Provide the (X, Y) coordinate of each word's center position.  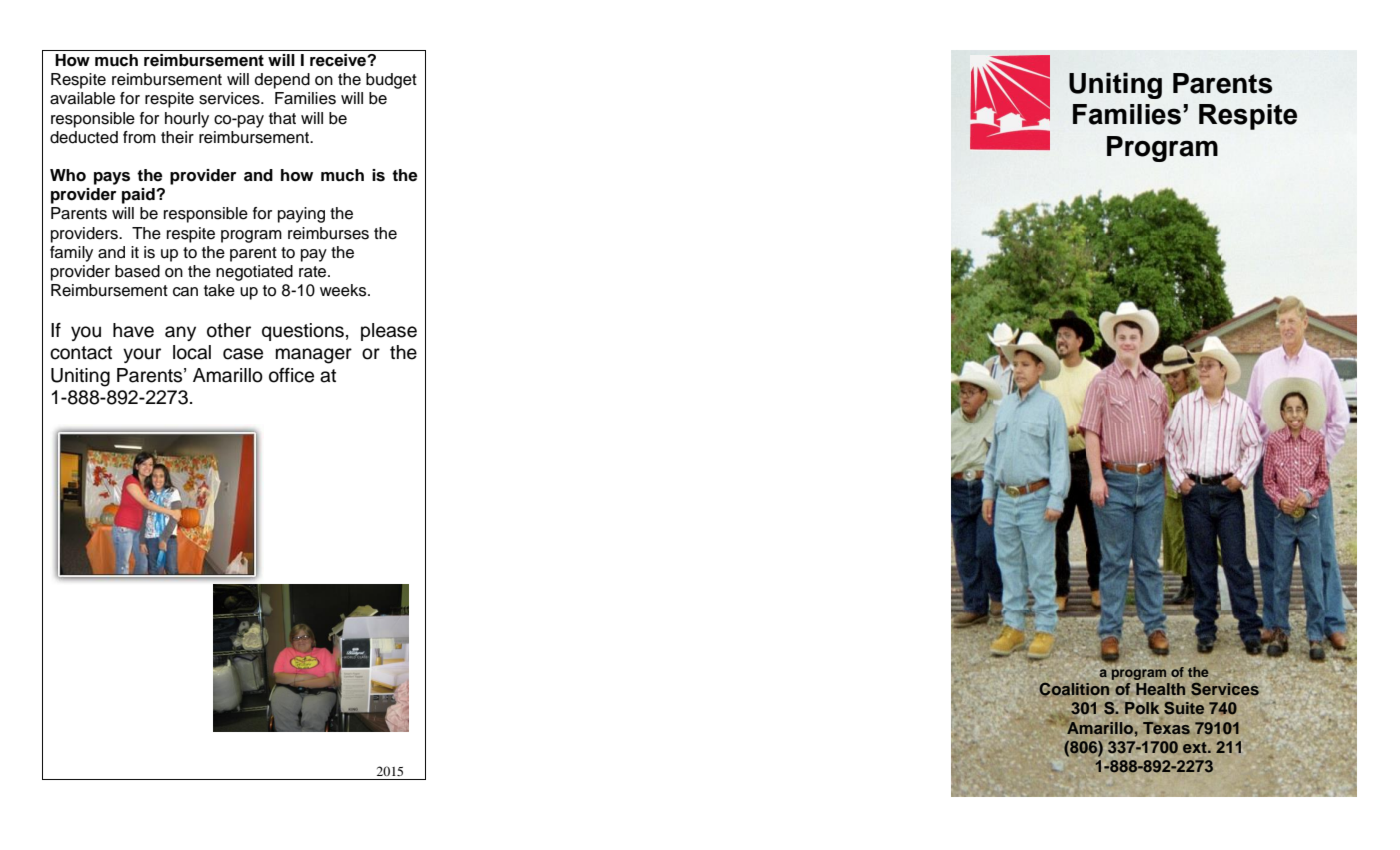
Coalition (1074, 690)
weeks (344, 290)
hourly (187, 120)
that (282, 118)
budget (391, 81)
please (389, 332)
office (291, 375)
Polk (1141, 708)
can (185, 292)
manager (314, 356)
